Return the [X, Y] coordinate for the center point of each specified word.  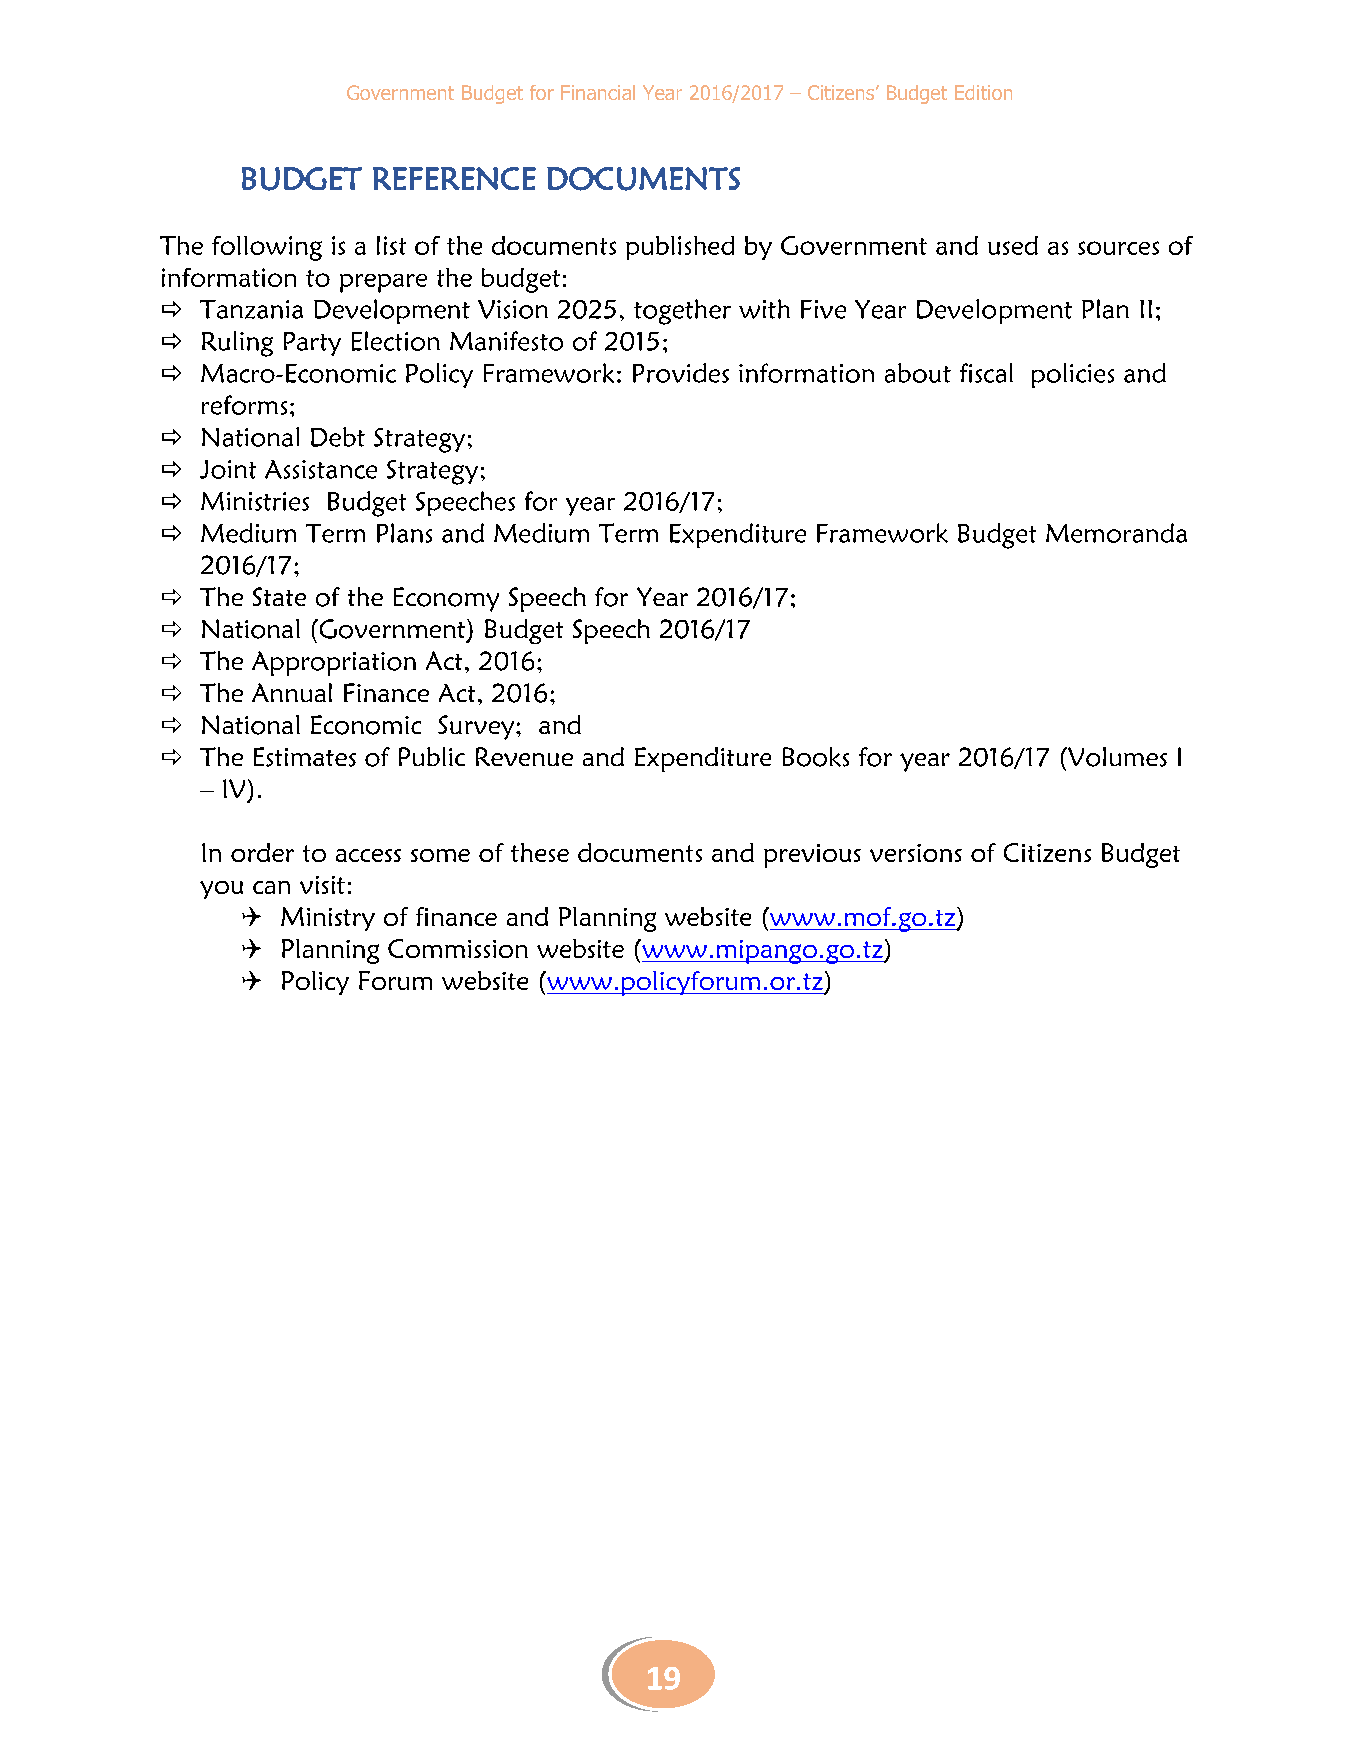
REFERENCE [454, 178]
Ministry [328, 919]
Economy [446, 599]
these [540, 852]
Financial [598, 92]
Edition [983, 92]
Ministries [255, 501]
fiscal [986, 373]
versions [916, 853]
